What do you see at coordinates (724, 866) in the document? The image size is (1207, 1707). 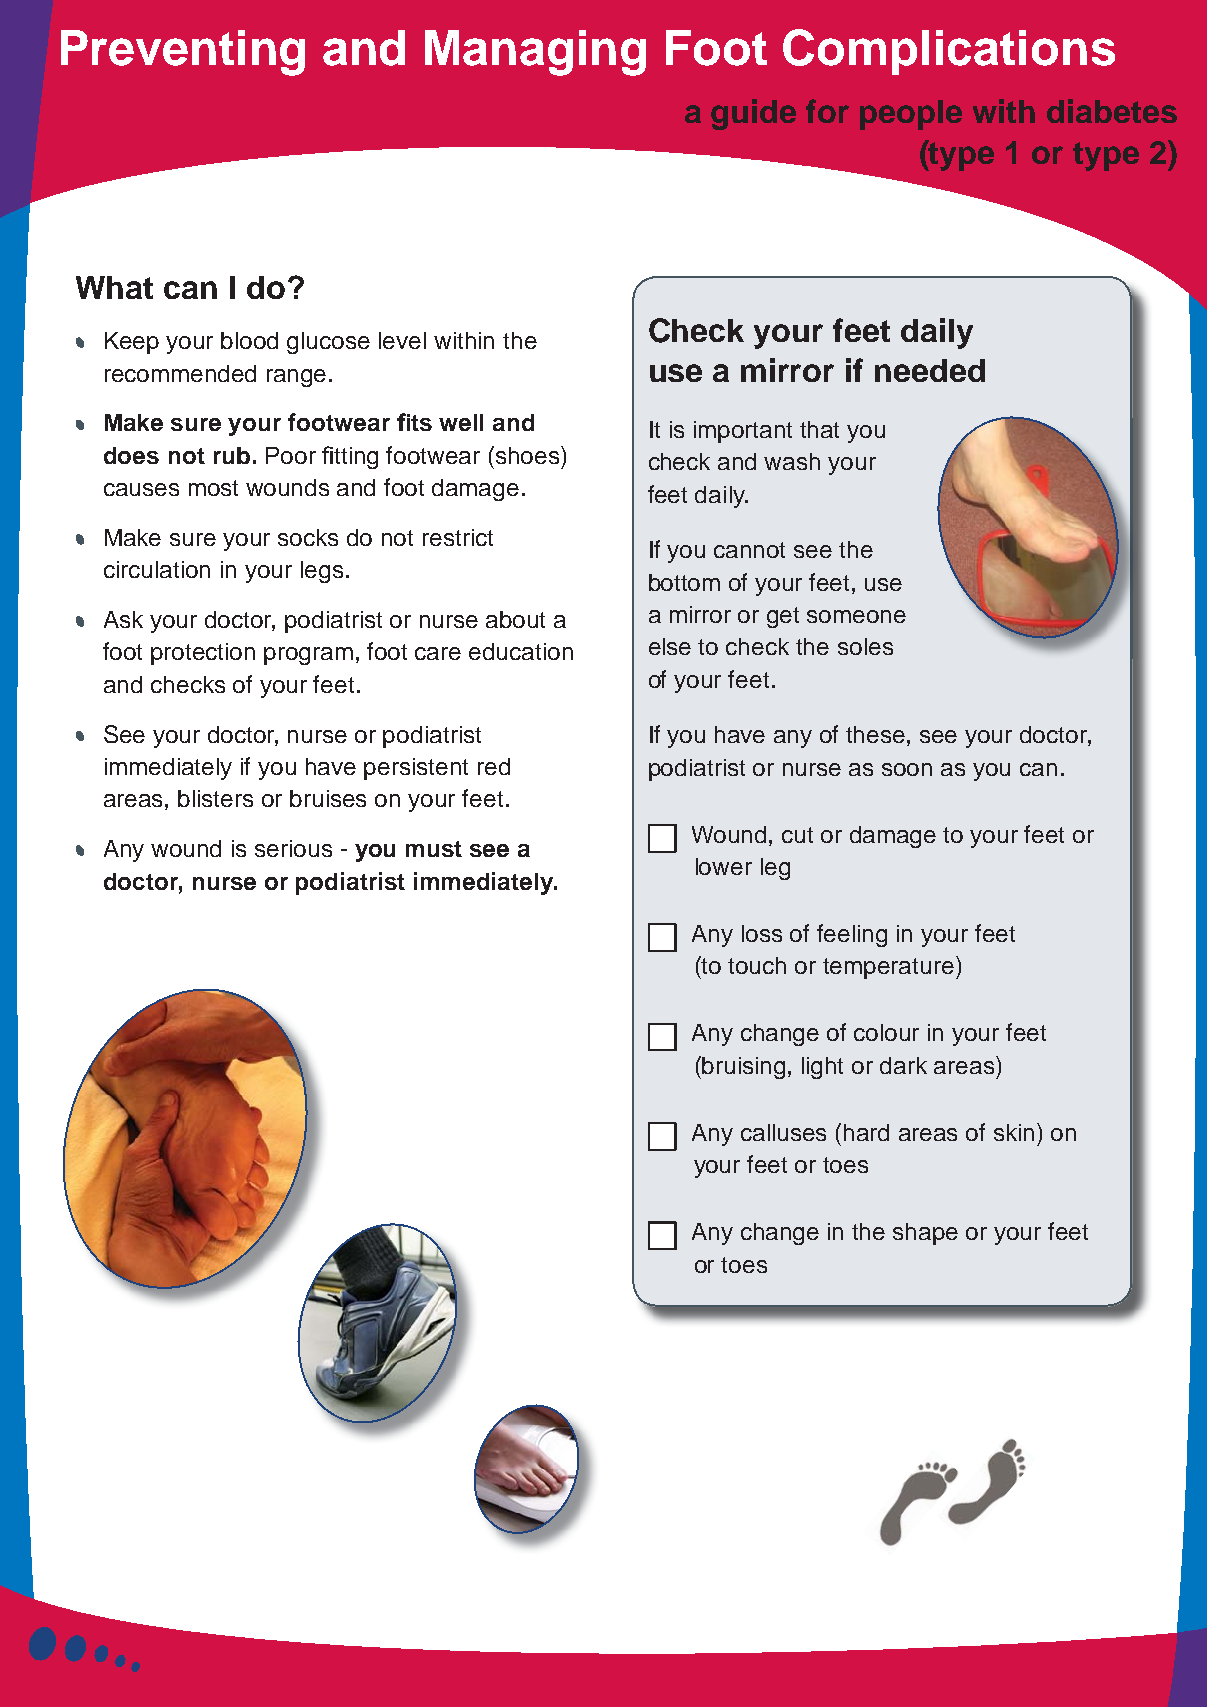 I see `lower` at bounding box center [724, 866].
